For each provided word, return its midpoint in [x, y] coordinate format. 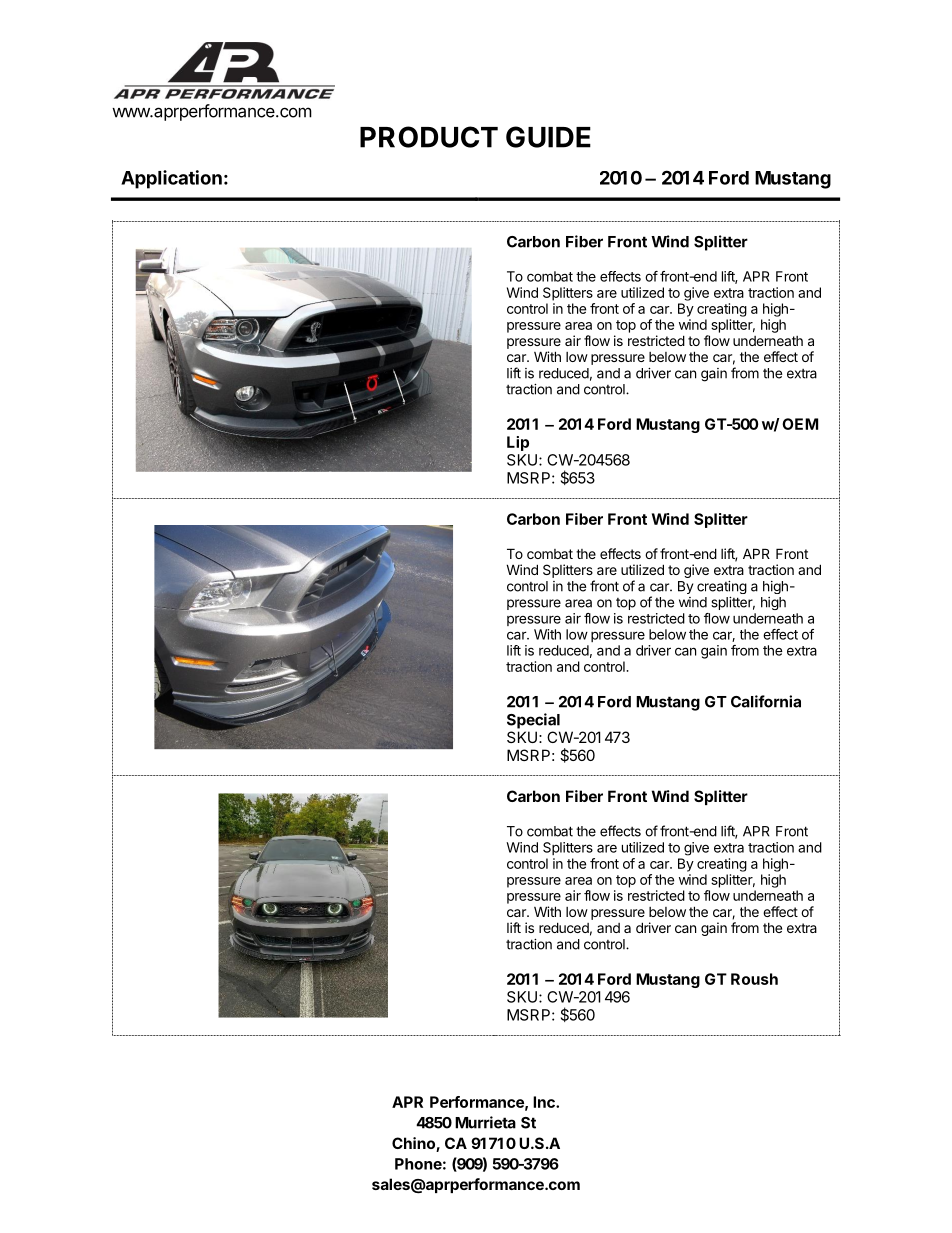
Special [533, 721]
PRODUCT [429, 137]
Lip [518, 443]
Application [171, 179]
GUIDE [548, 137]
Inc [545, 1102]
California [766, 701]
